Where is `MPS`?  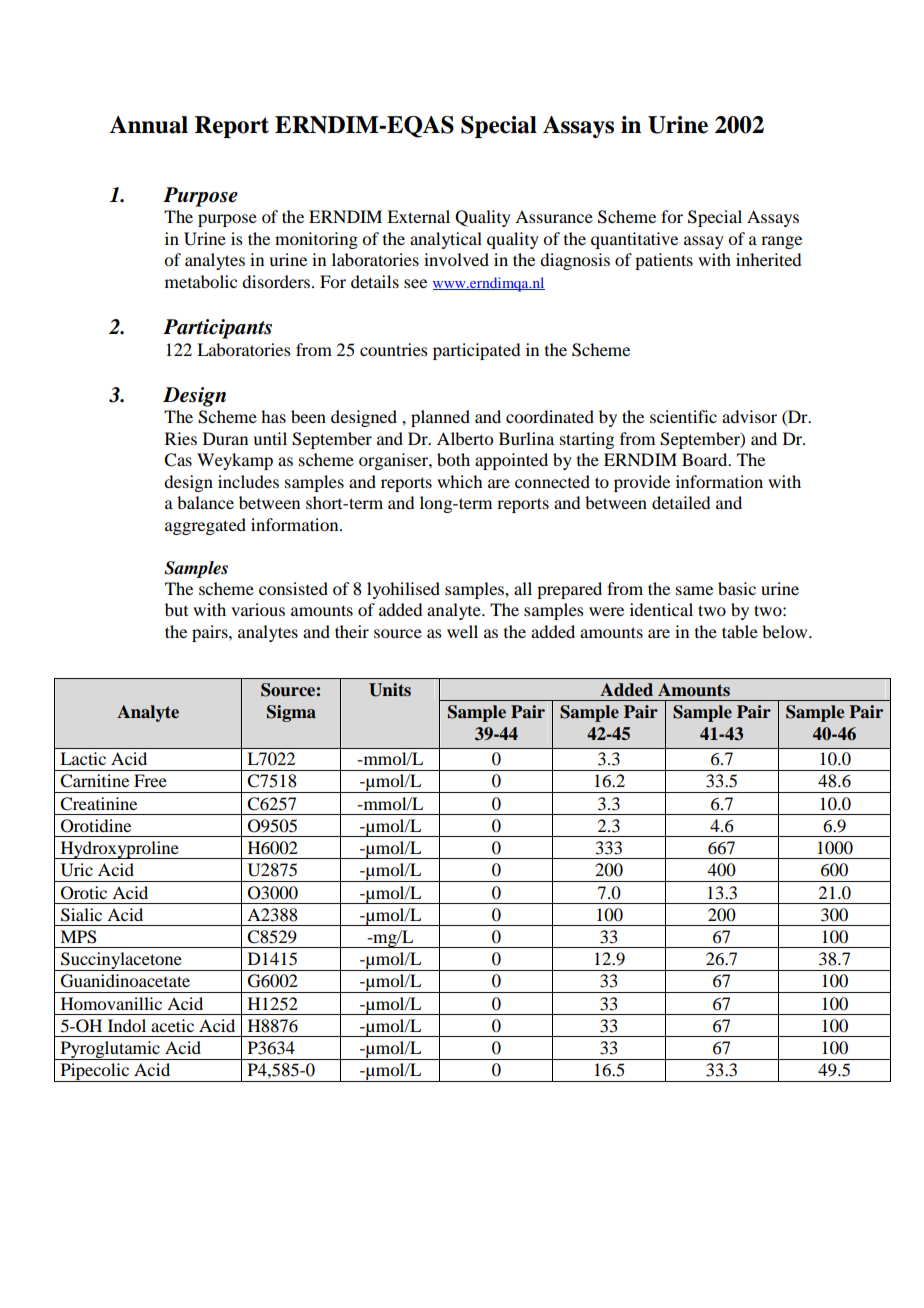 MPS is located at coordinates (78, 937).
